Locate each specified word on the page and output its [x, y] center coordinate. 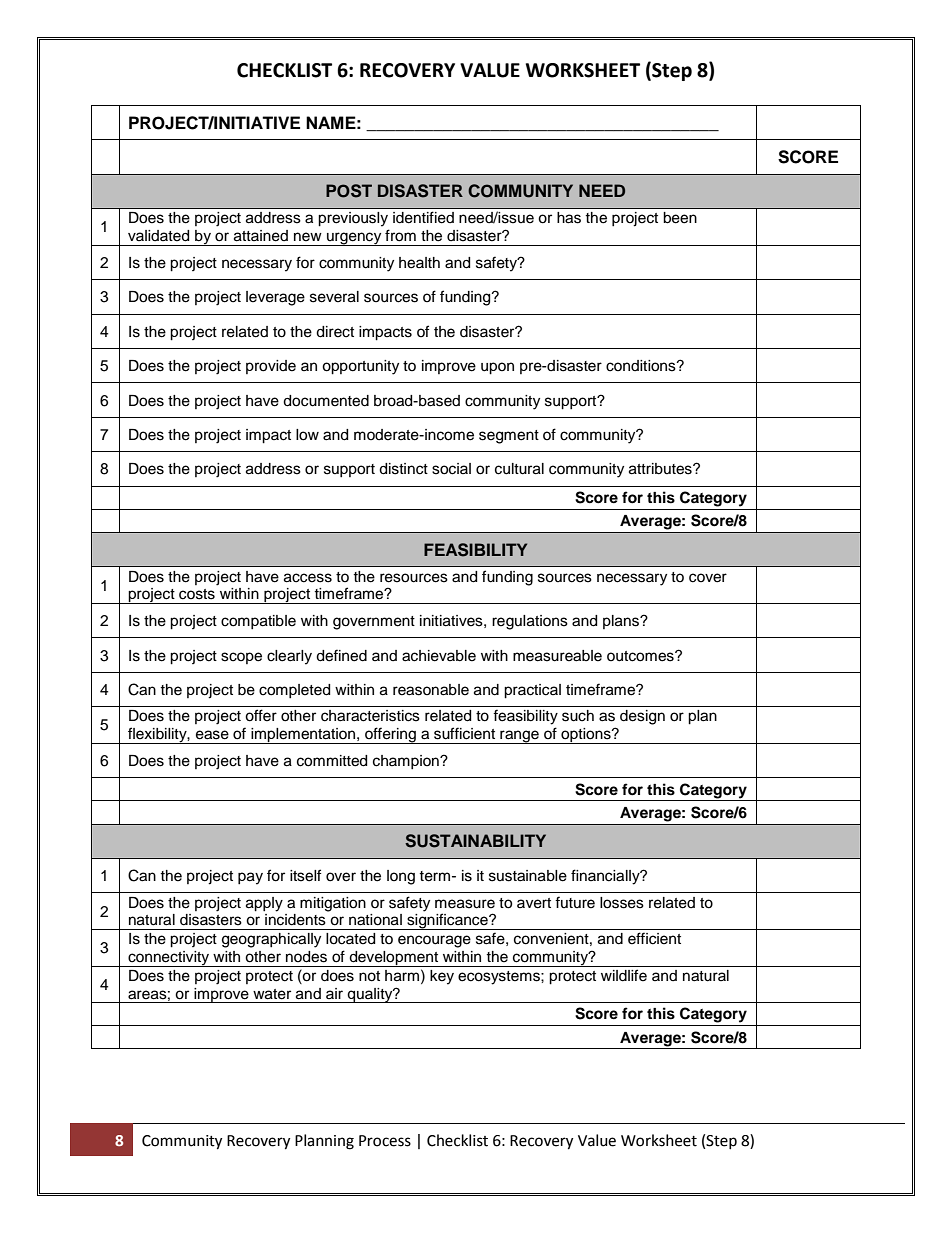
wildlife [624, 975]
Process [385, 1141]
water [272, 994]
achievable [439, 656]
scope [241, 658]
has [569, 218]
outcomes [641, 656]
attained [261, 236]
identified [423, 217]
